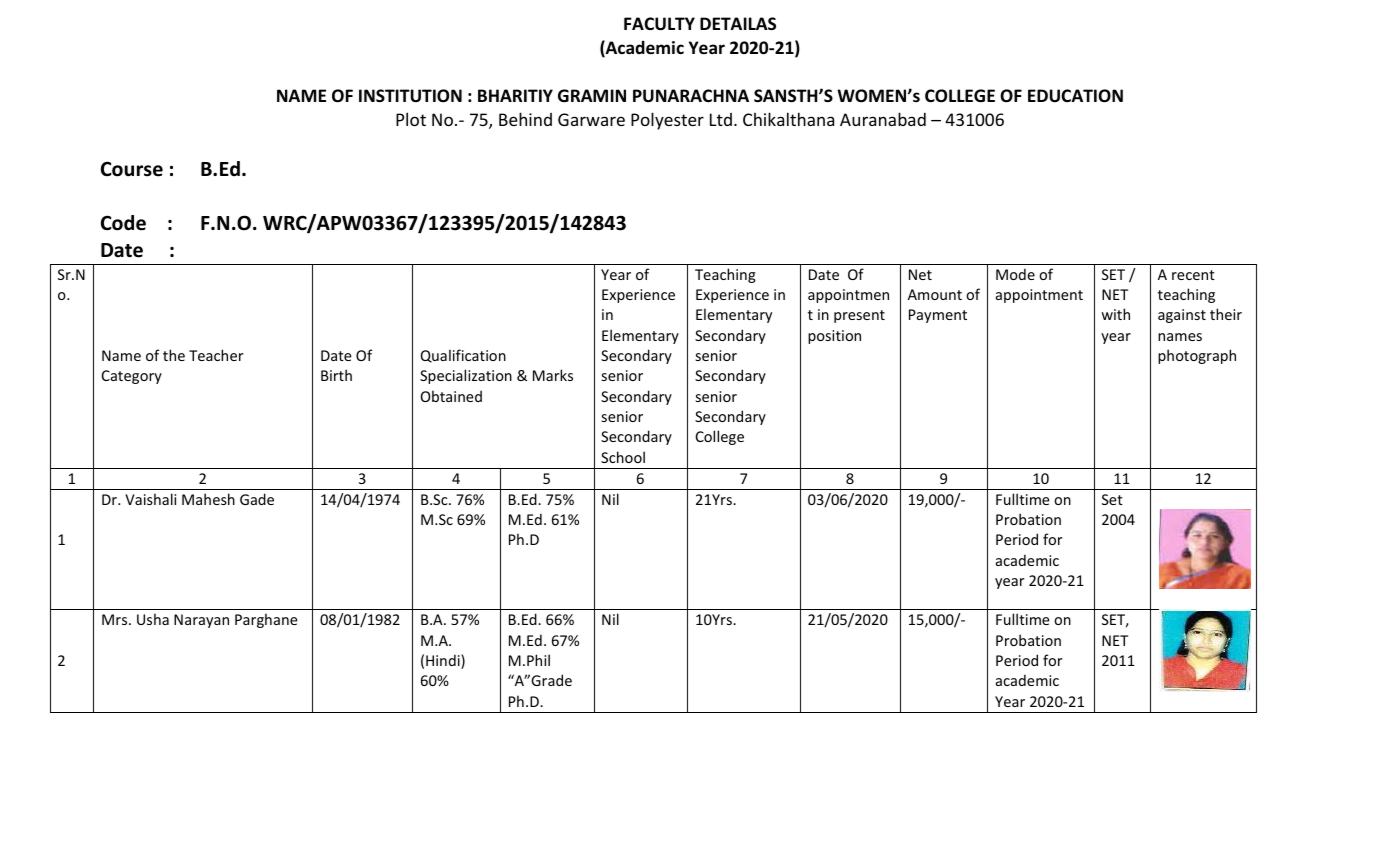 The height and width of the page is (850, 1400). Describe the element at coordinates (1075, 96) in the page. I see `EDUCATION` at that location.
